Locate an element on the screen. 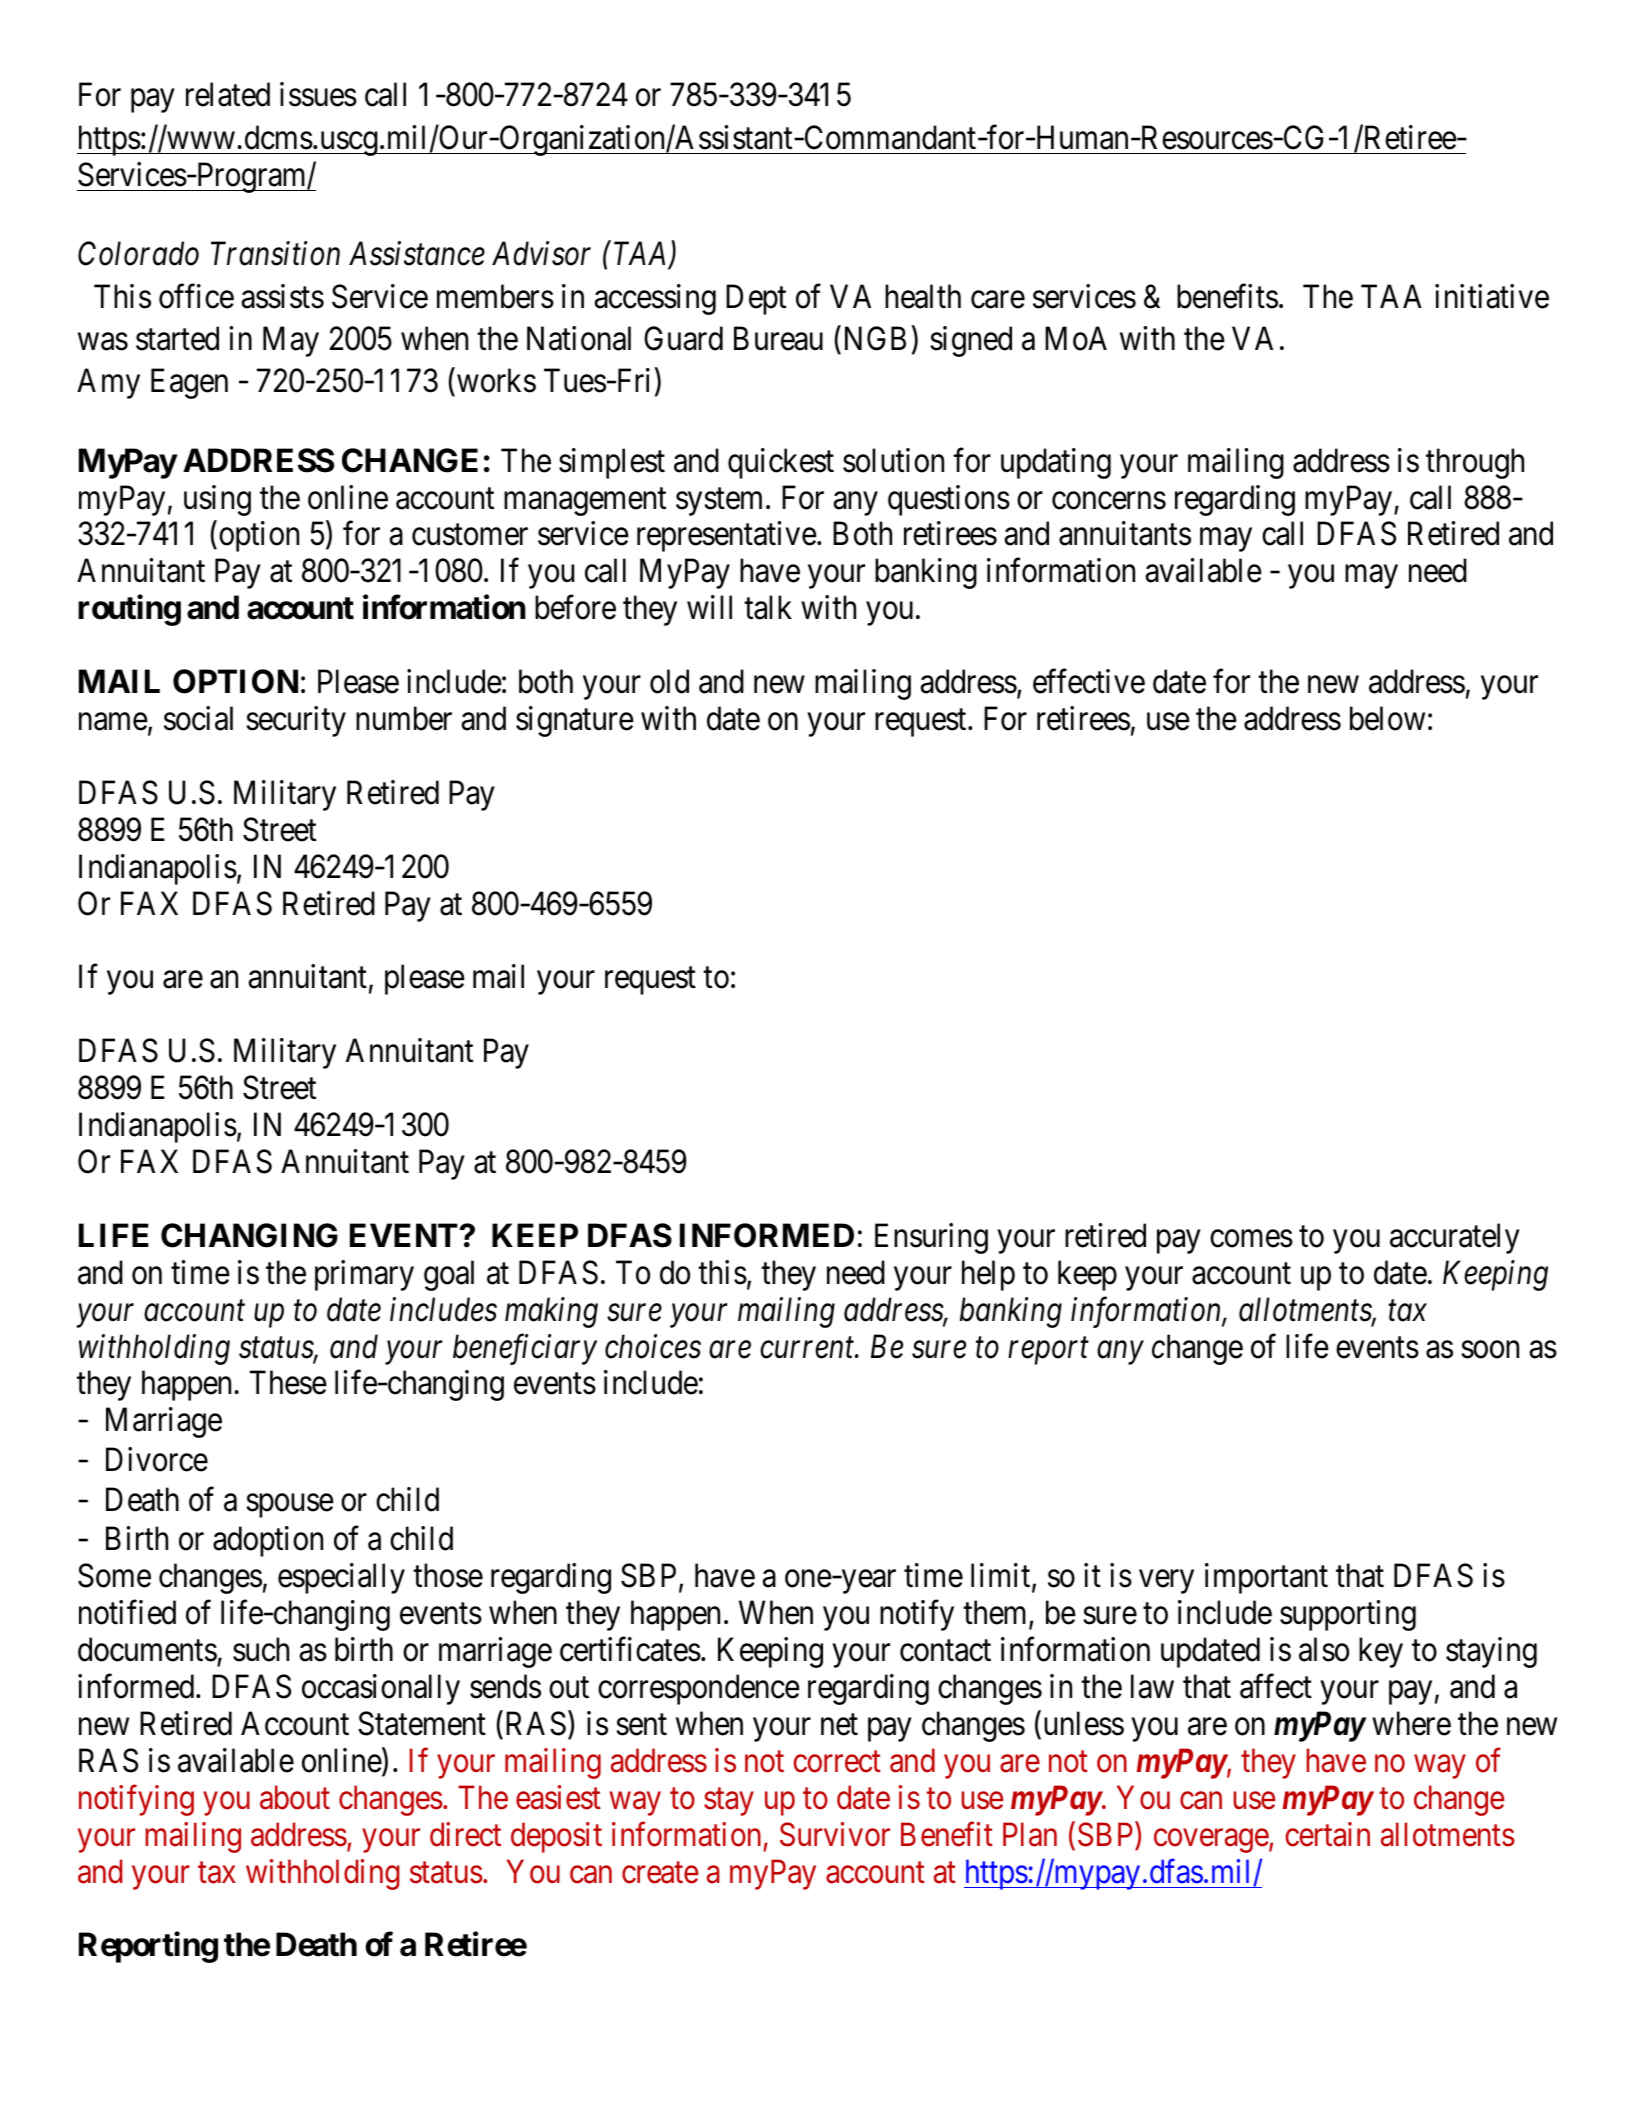 The image size is (1636, 2118). below is located at coordinates (1387, 718).
